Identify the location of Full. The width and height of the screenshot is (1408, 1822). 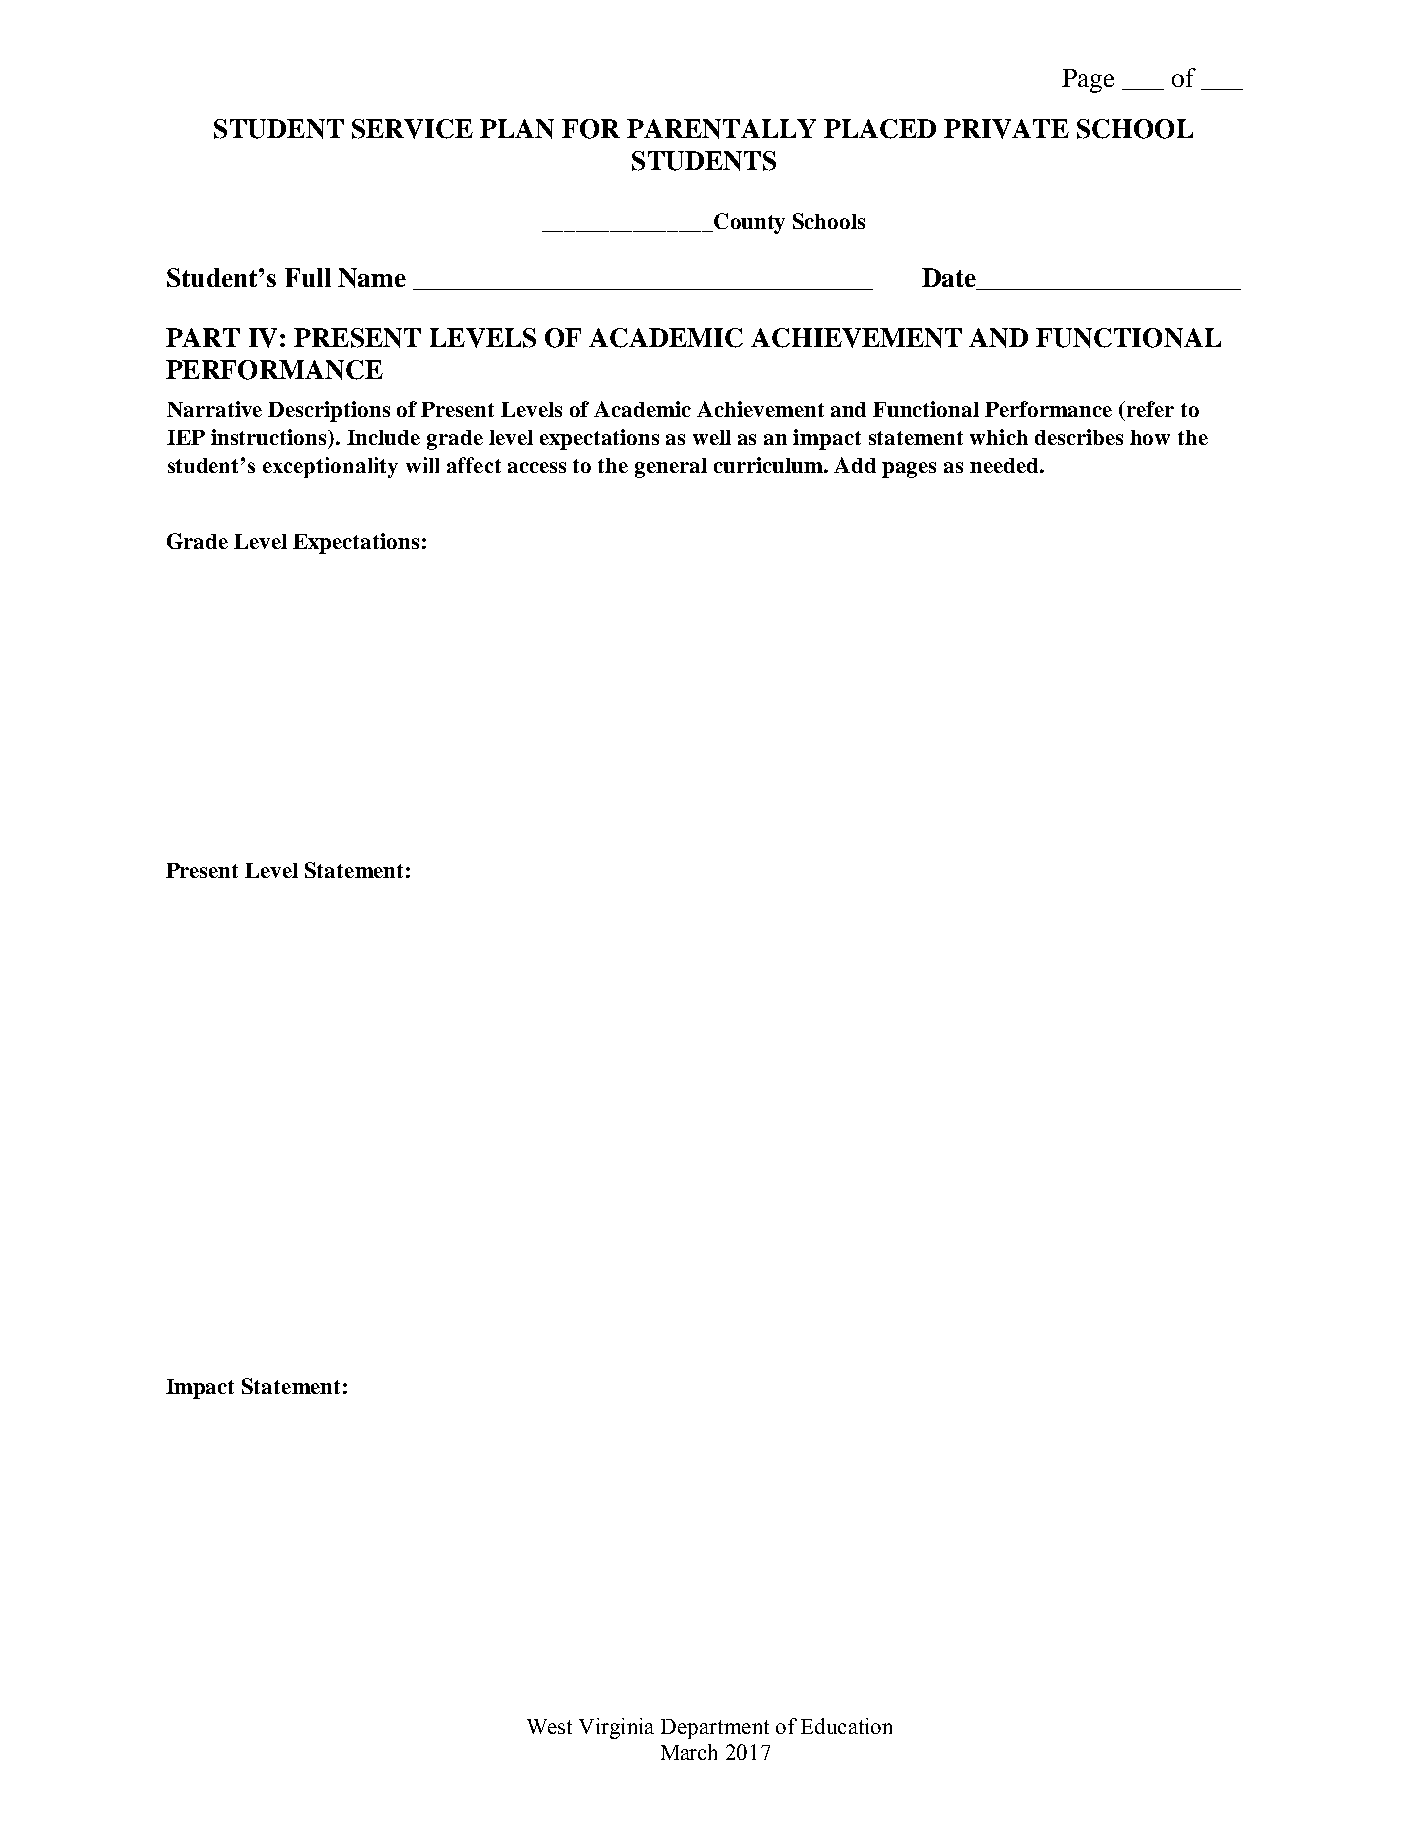
(308, 277).
